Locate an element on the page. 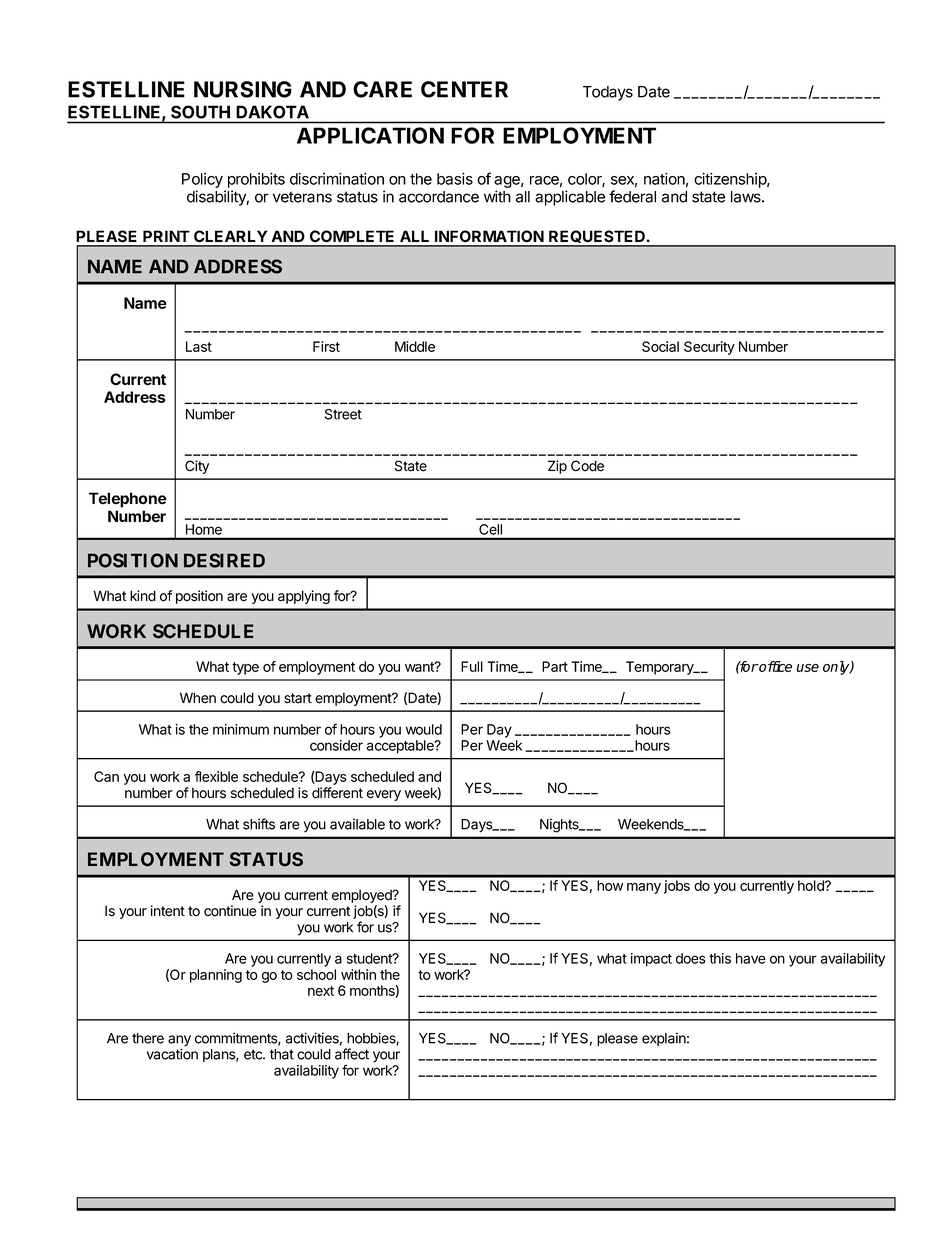 The width and height of the document is (952, 1233). federal is located at coordinates (632, 196).
